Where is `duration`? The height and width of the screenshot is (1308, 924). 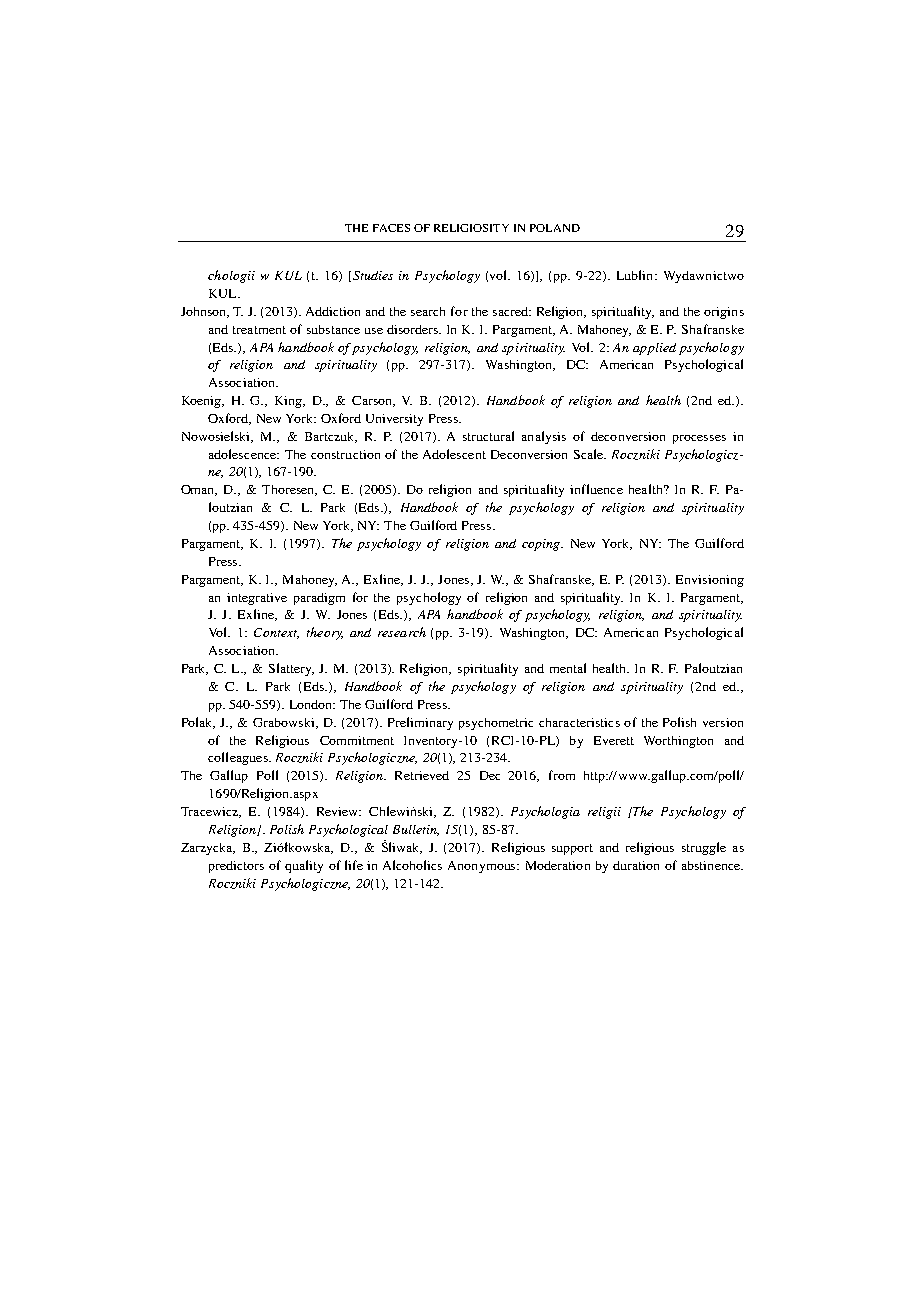 duration is located at coordinates (636, 865).
